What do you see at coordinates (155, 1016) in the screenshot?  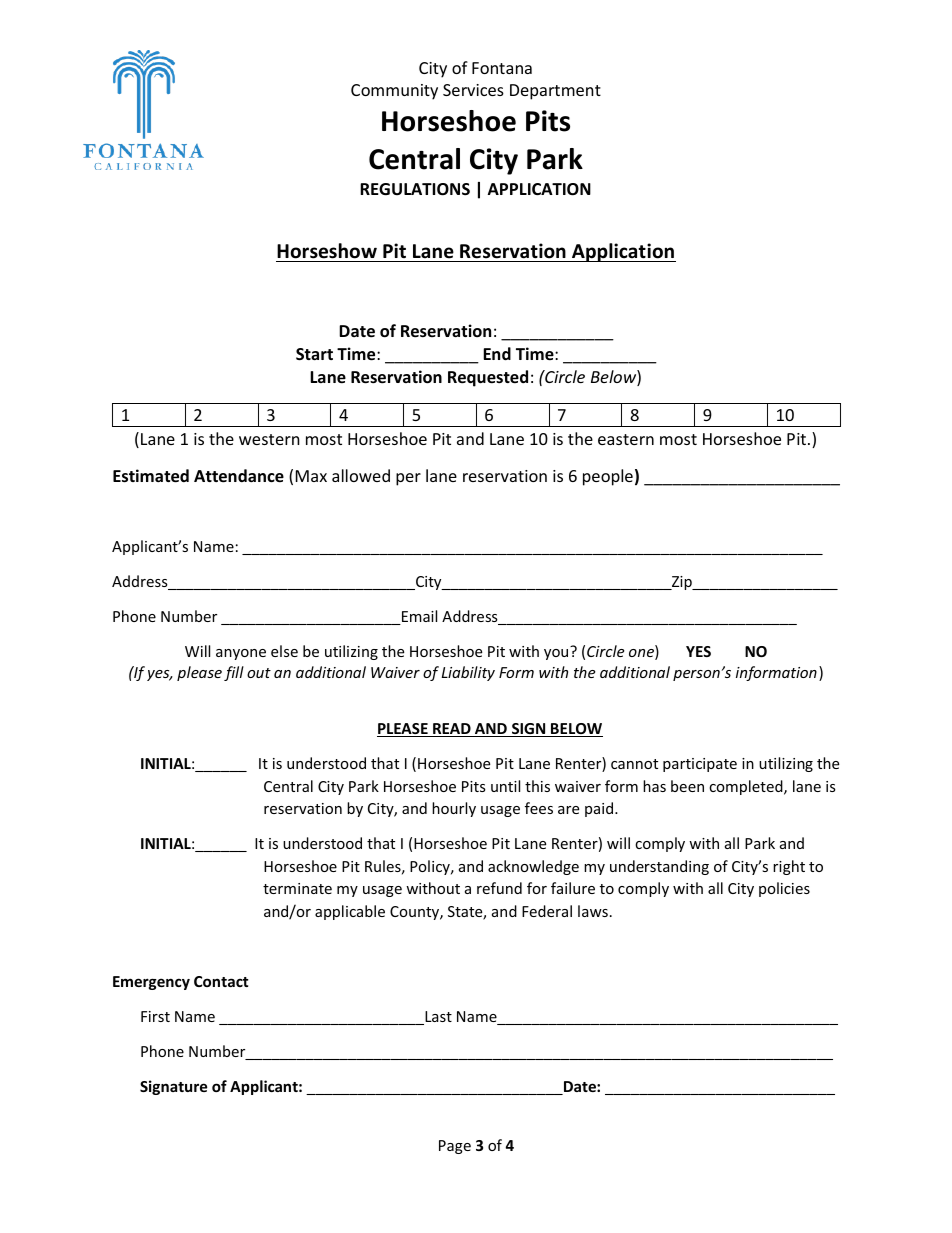 I see `First` at bounding box center [155, 1016].
